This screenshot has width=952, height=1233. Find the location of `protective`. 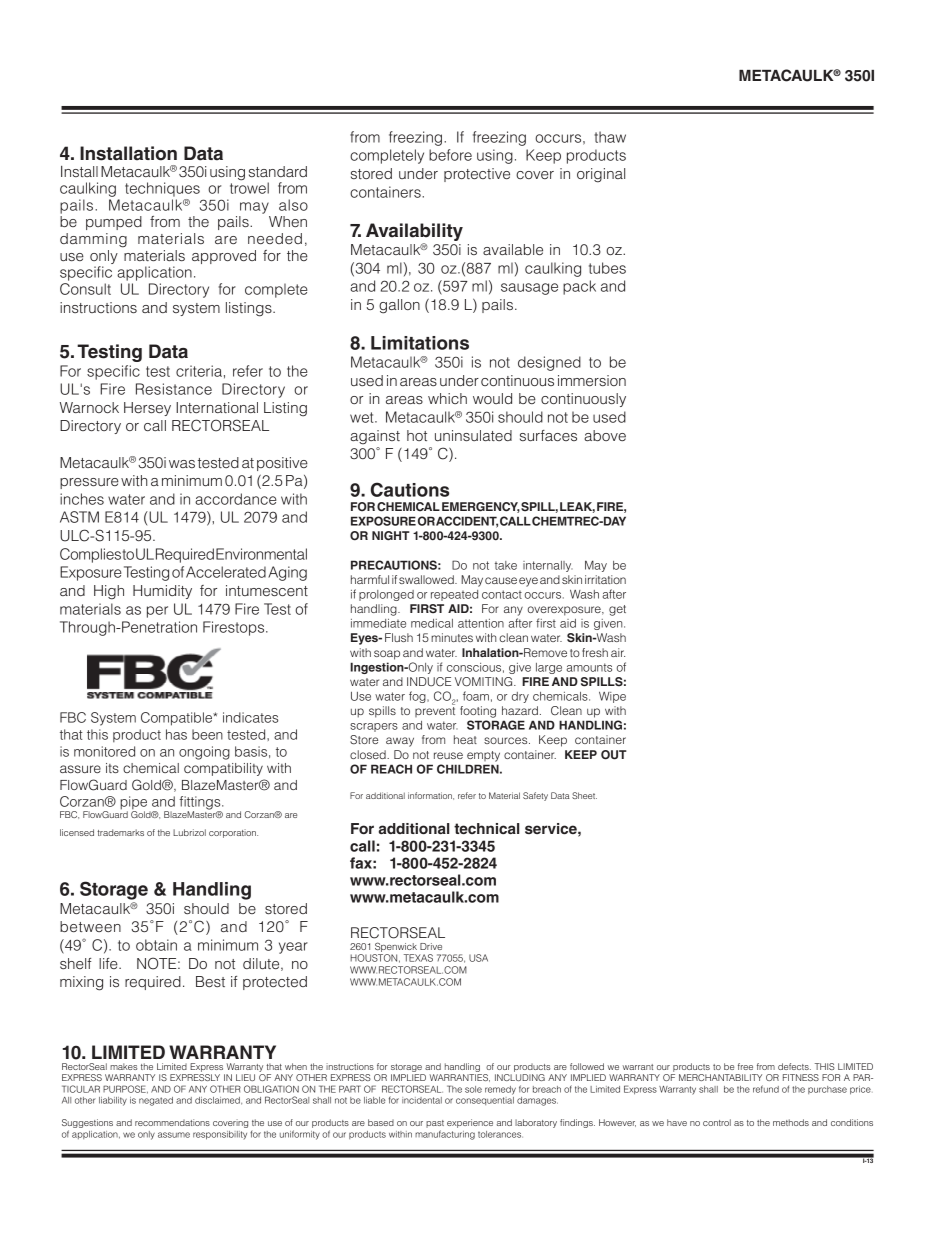

protective is located at coordinates (477, 175).
